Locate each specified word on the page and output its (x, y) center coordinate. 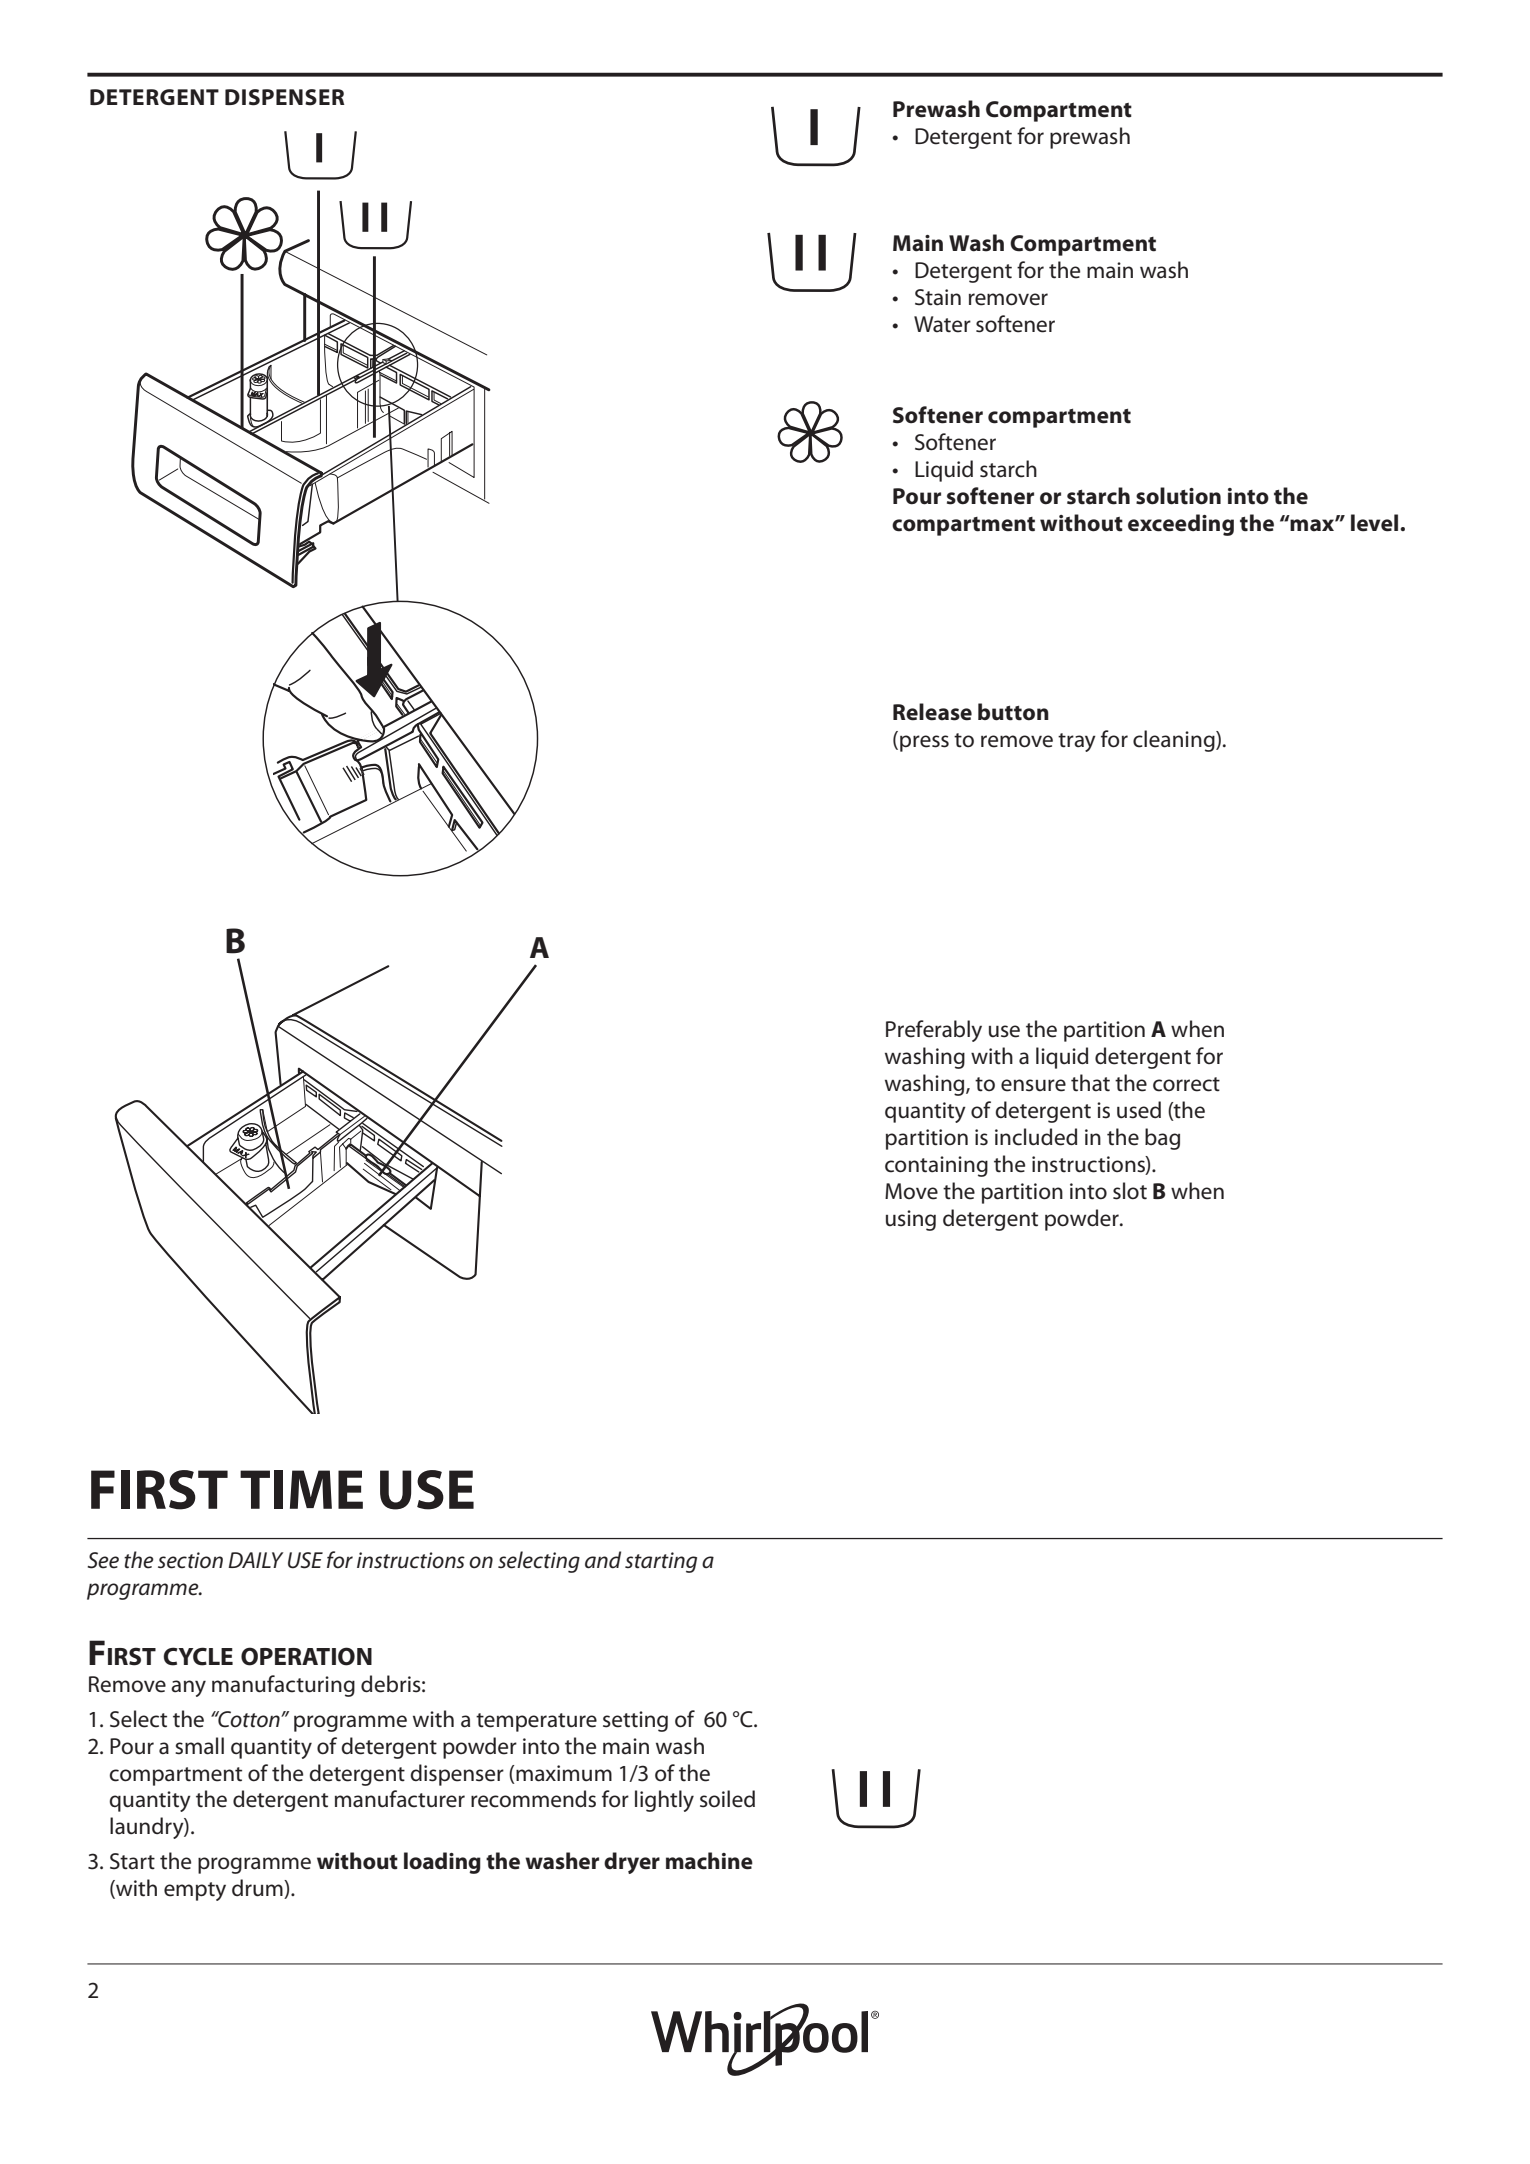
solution (1178, 496)
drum (258, 1888)
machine (709, 1861)
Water (942, 324)
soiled (727, 1799)
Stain (938, 297)
